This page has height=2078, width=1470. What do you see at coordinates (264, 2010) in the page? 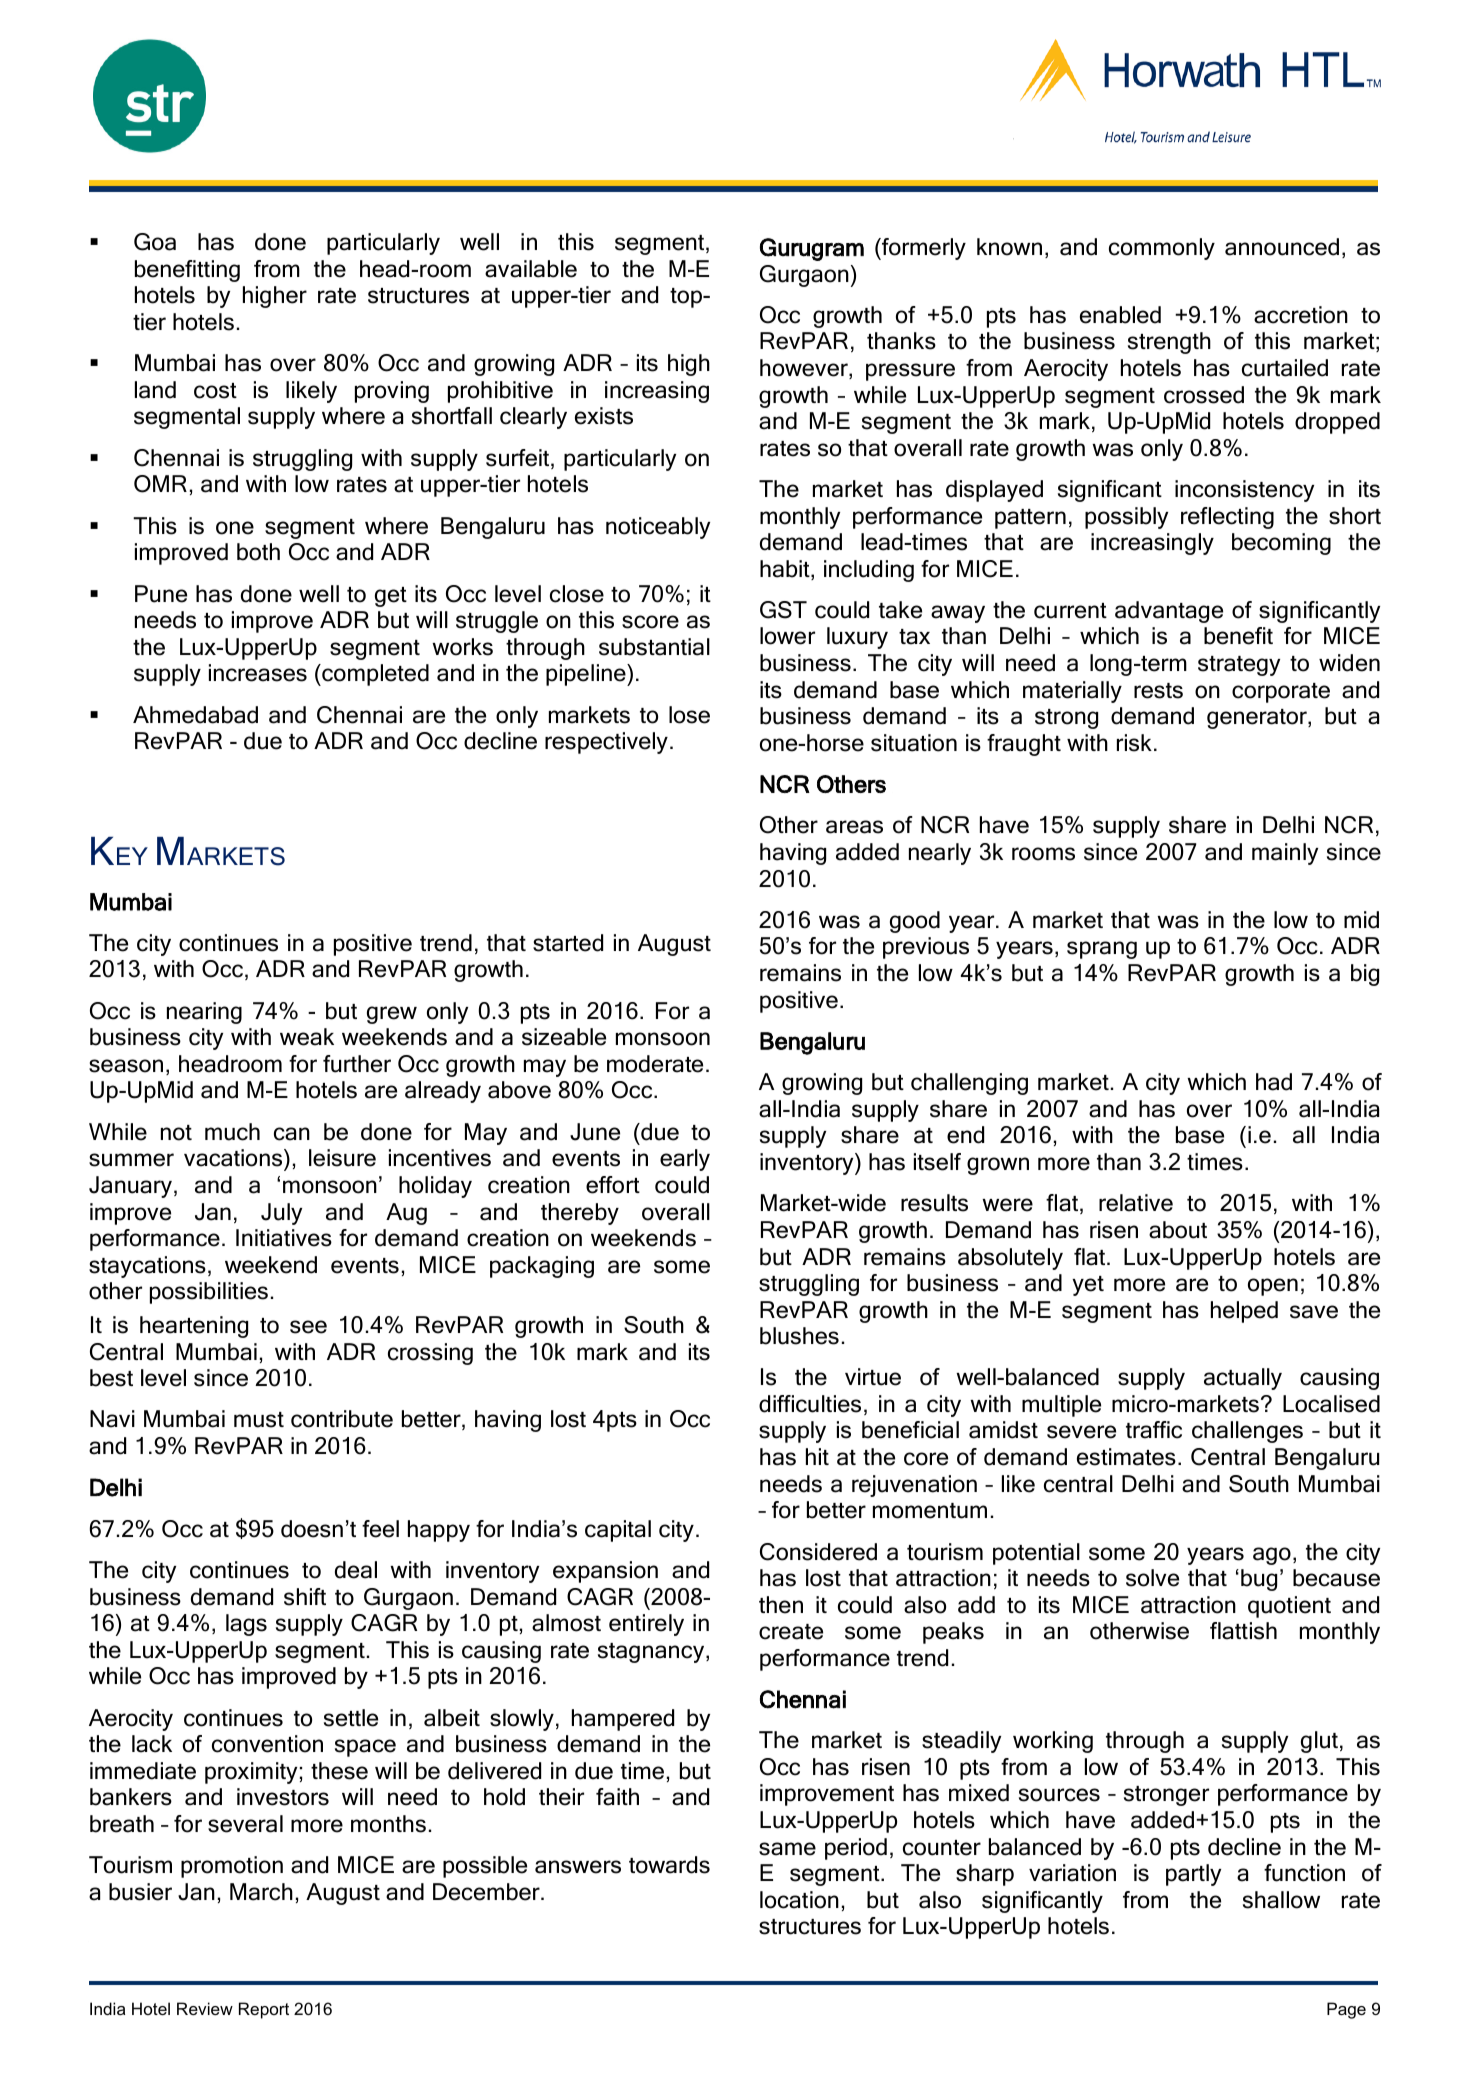
I see `Report` at bounding box center [264, 2010].
